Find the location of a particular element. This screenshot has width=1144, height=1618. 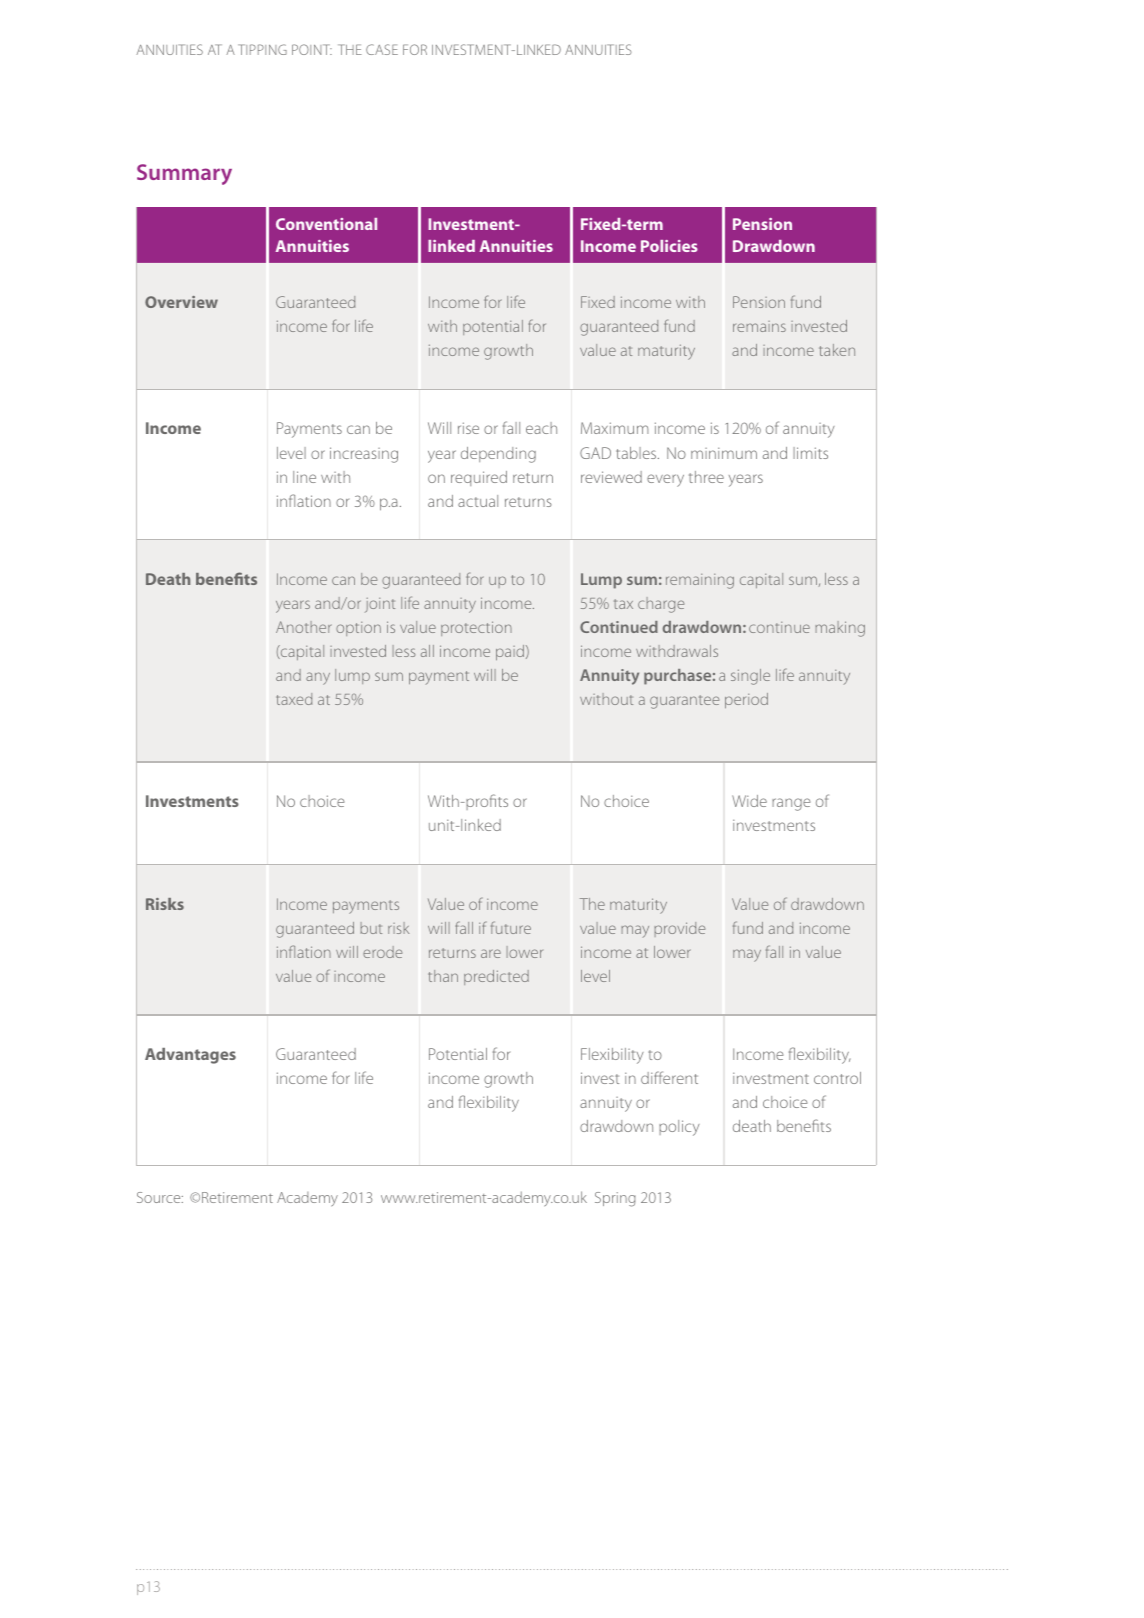

protection is located at coordinates (476, 628).
